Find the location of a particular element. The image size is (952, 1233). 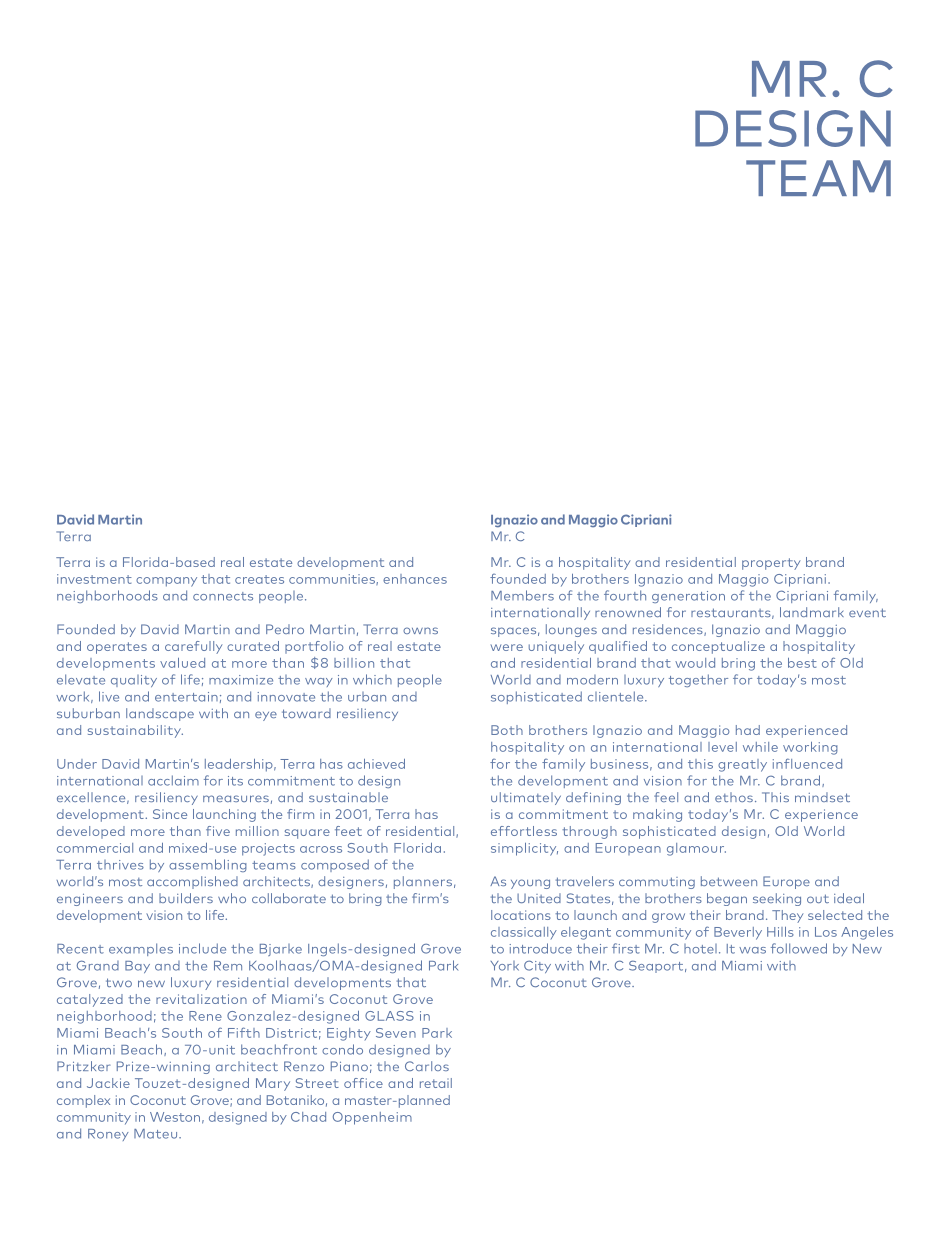

Roney is located at coordinates (108, 1135).
